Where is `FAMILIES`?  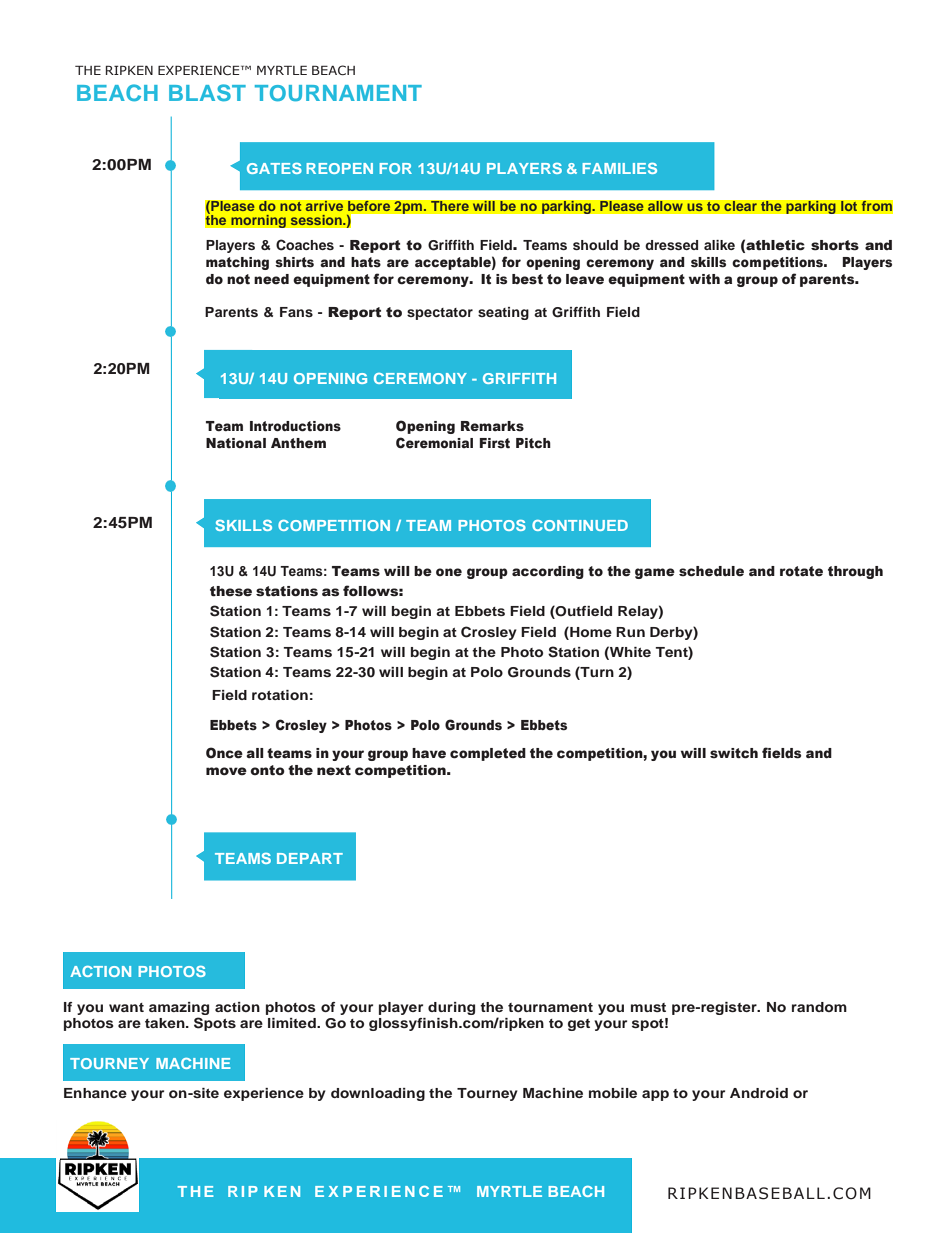
FAMILIES is located at coordinates (619, 168).
